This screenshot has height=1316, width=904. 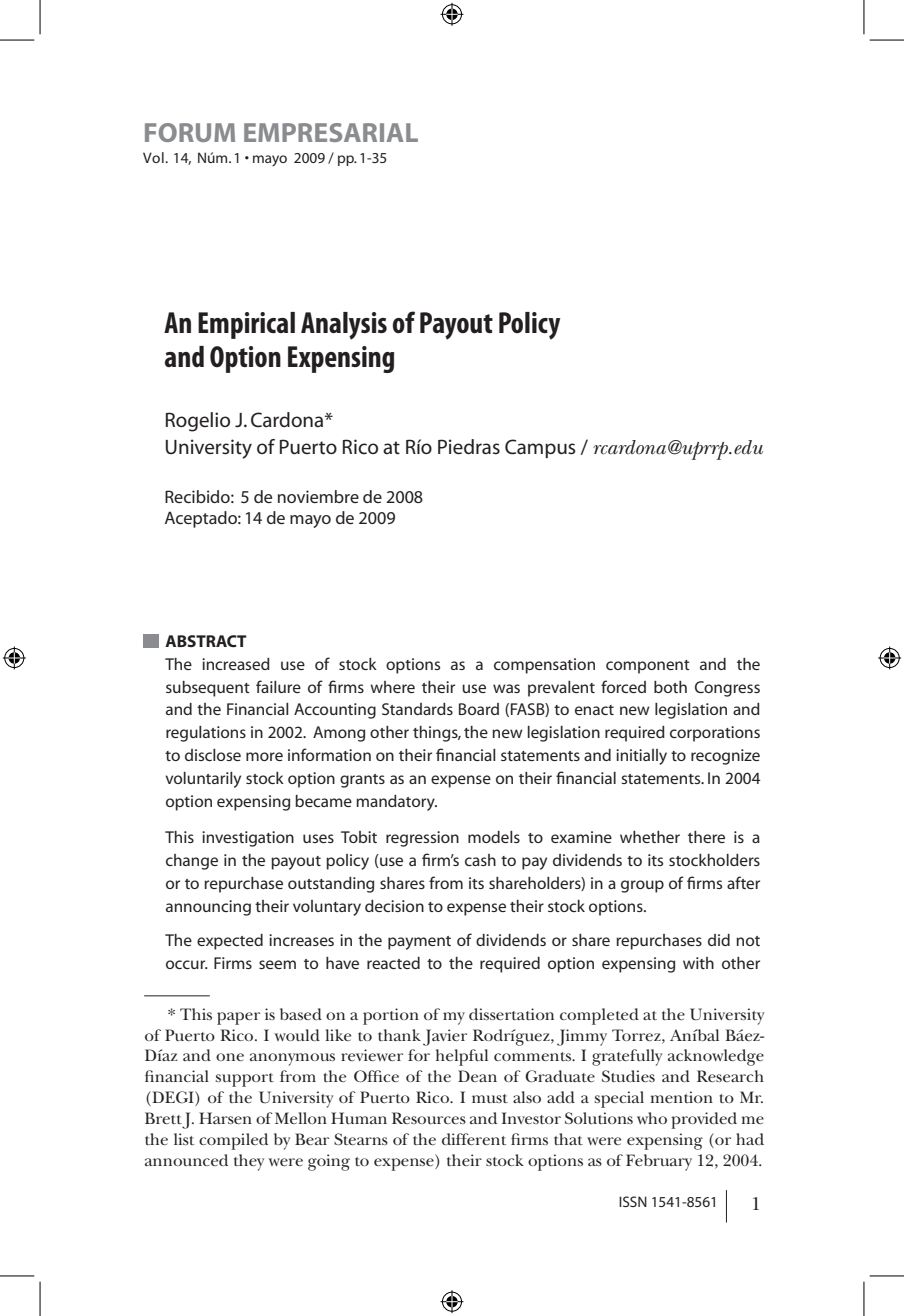 What do you see at coordinates (236, 664) in the screenshot?
I see `increased` at bounding box center [236, 664].
